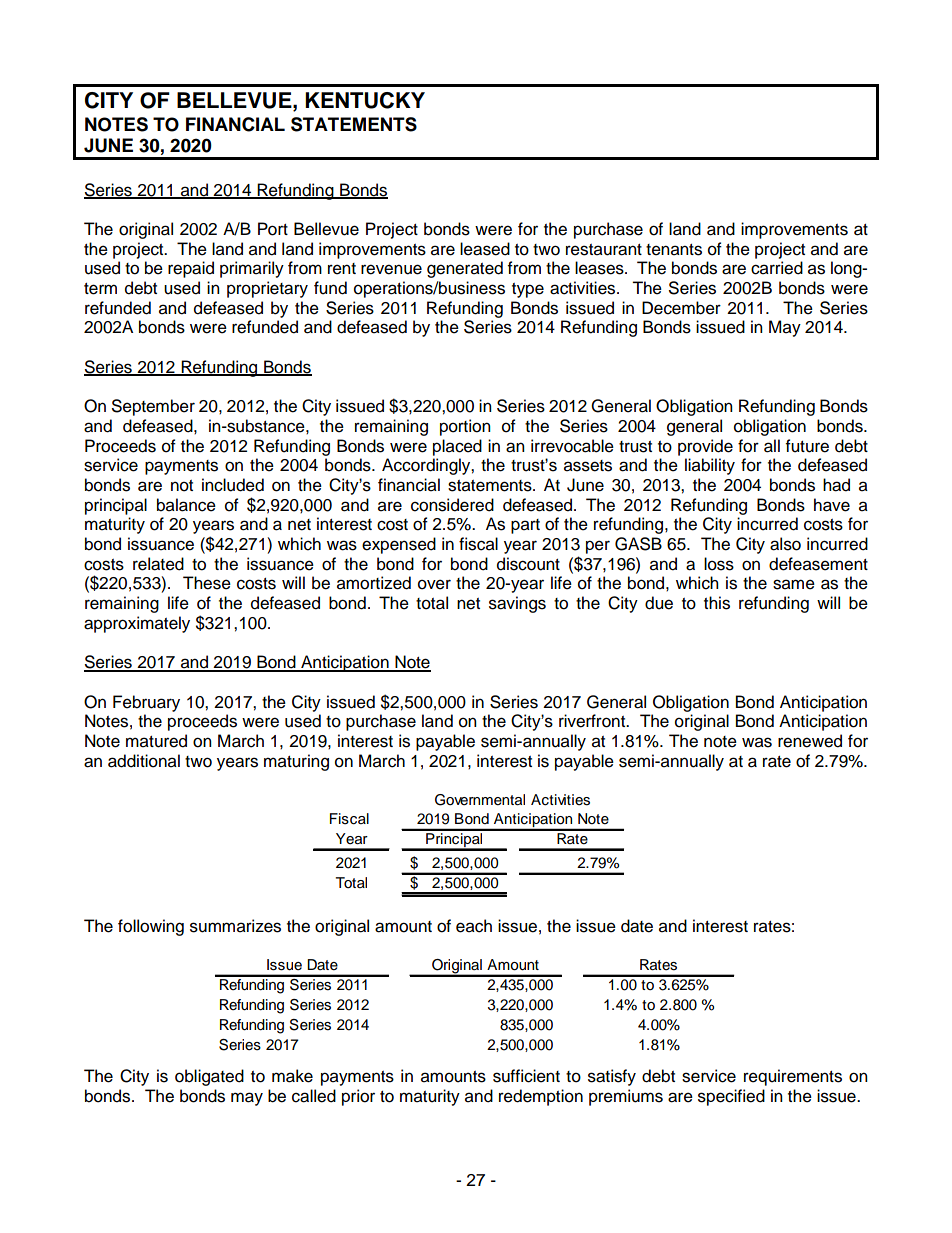 This image has width=952, height=1233. Describe the element at coordinates (526, 1076) in the image. I see `sufficient` at that location.
